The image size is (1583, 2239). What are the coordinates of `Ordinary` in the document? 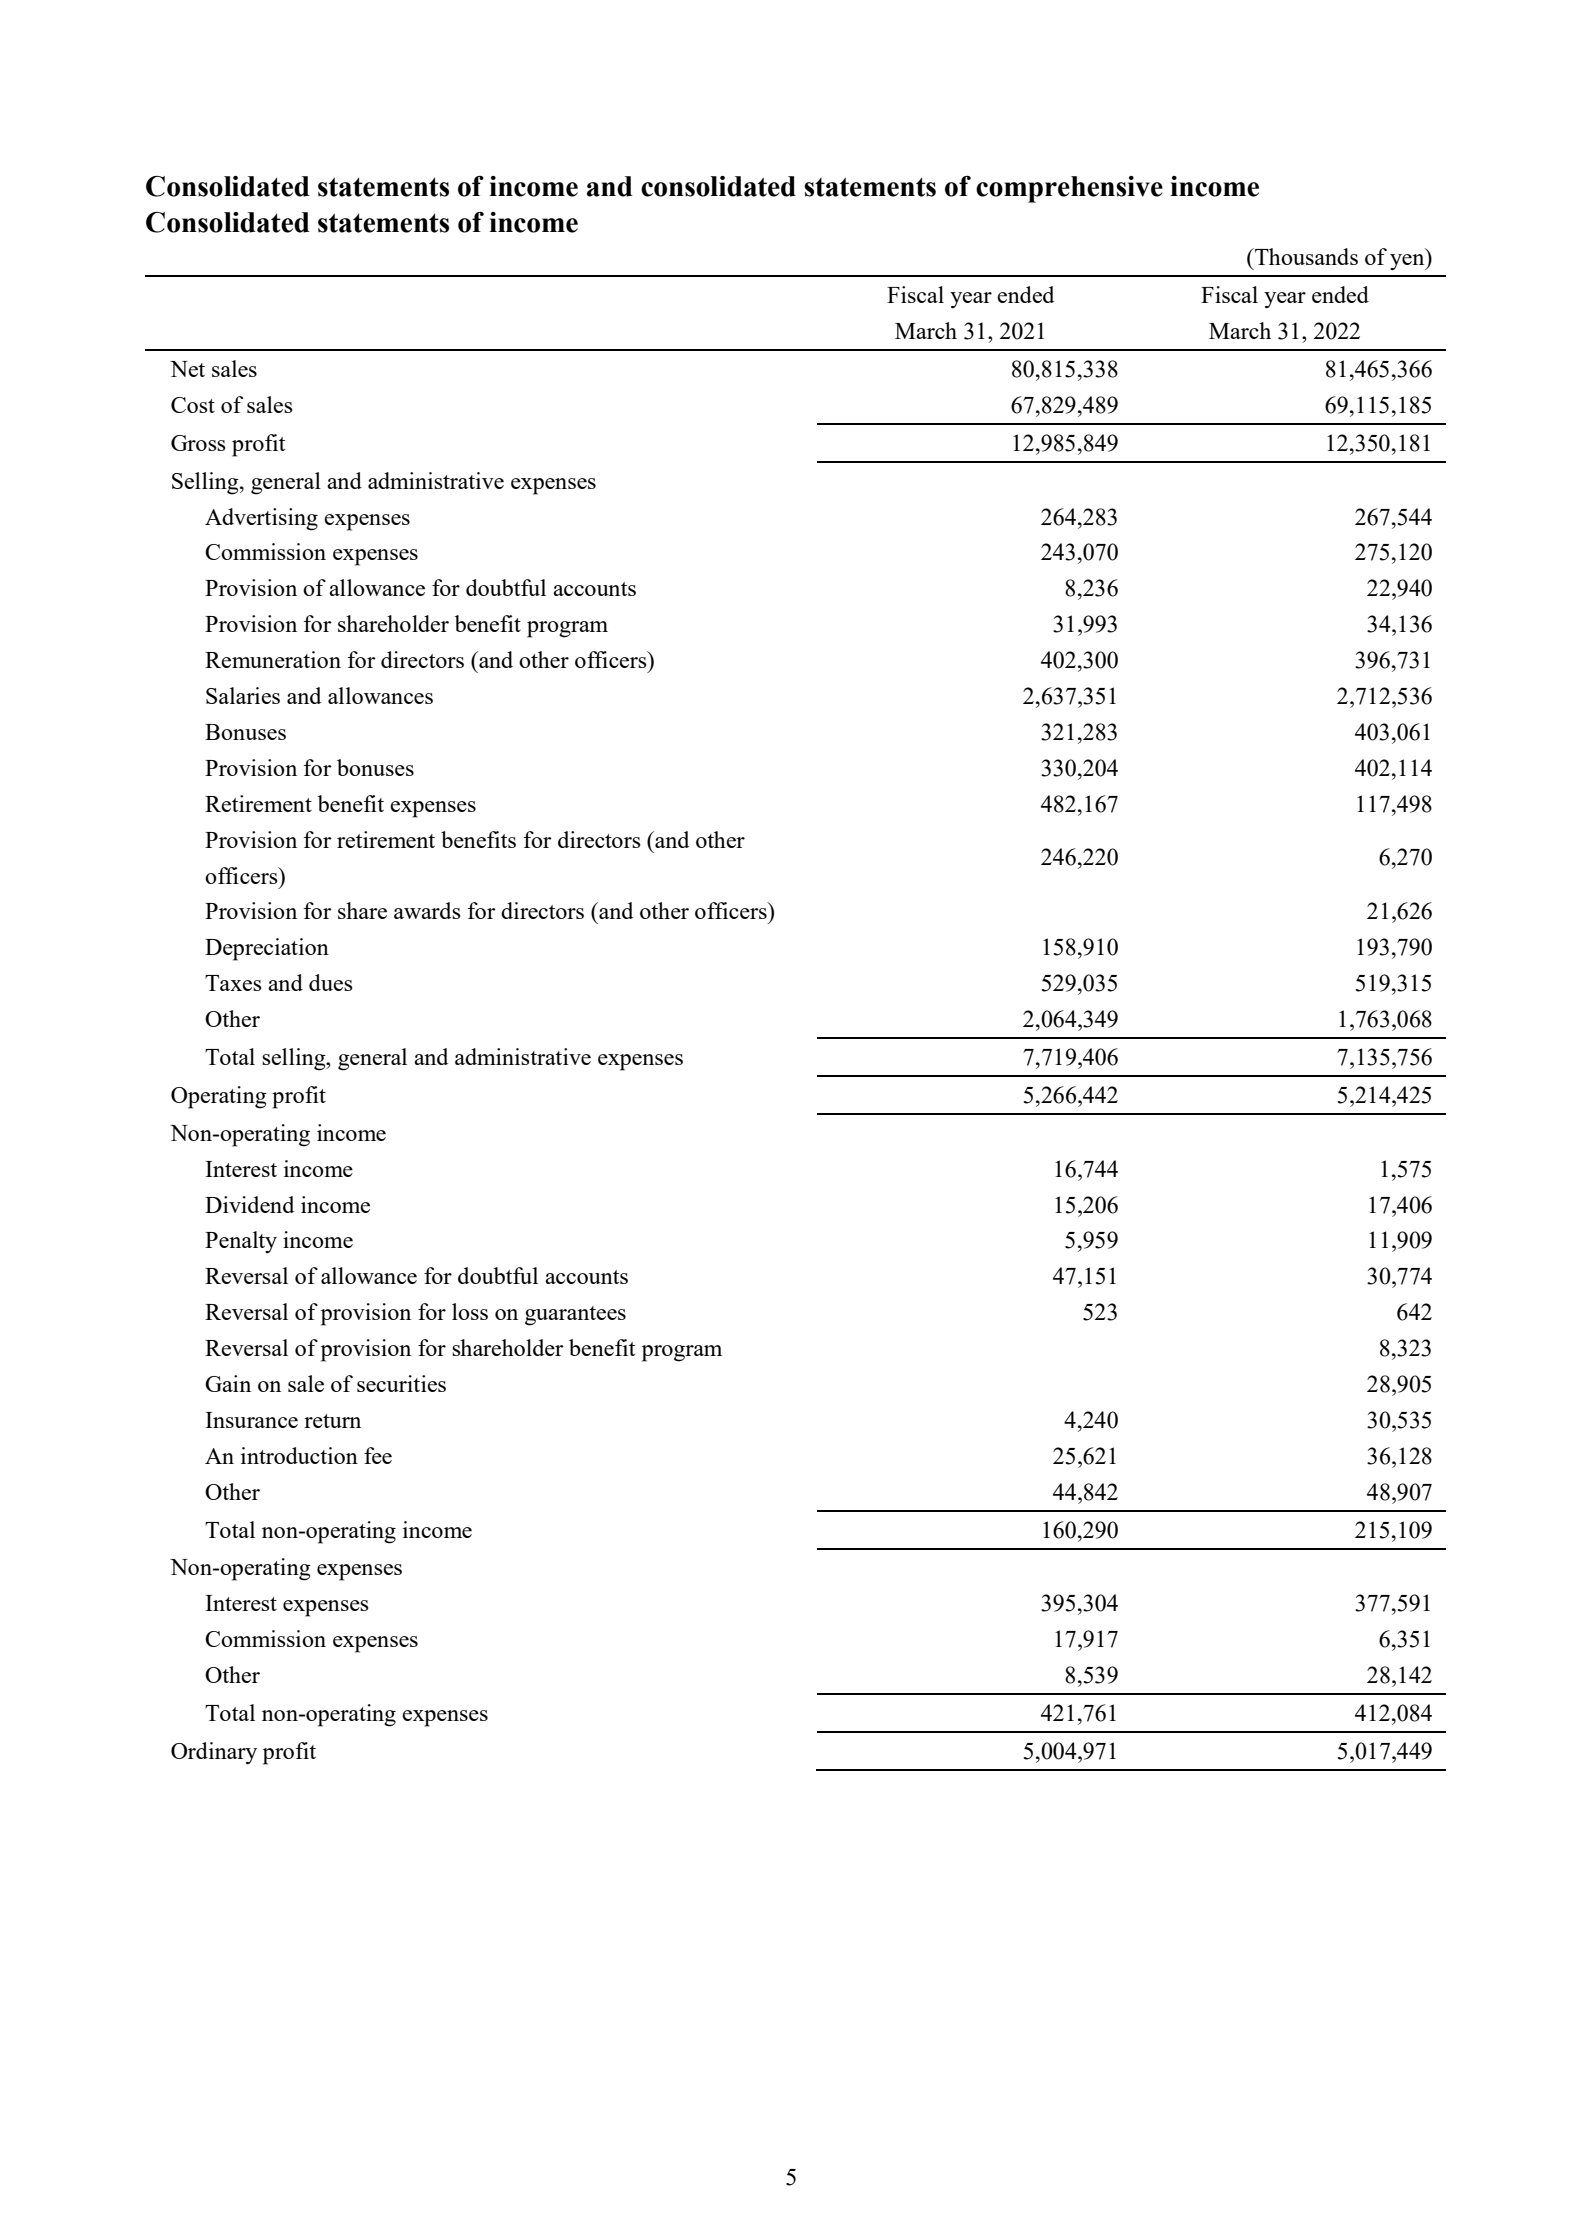 It's located at (214, 1753).
